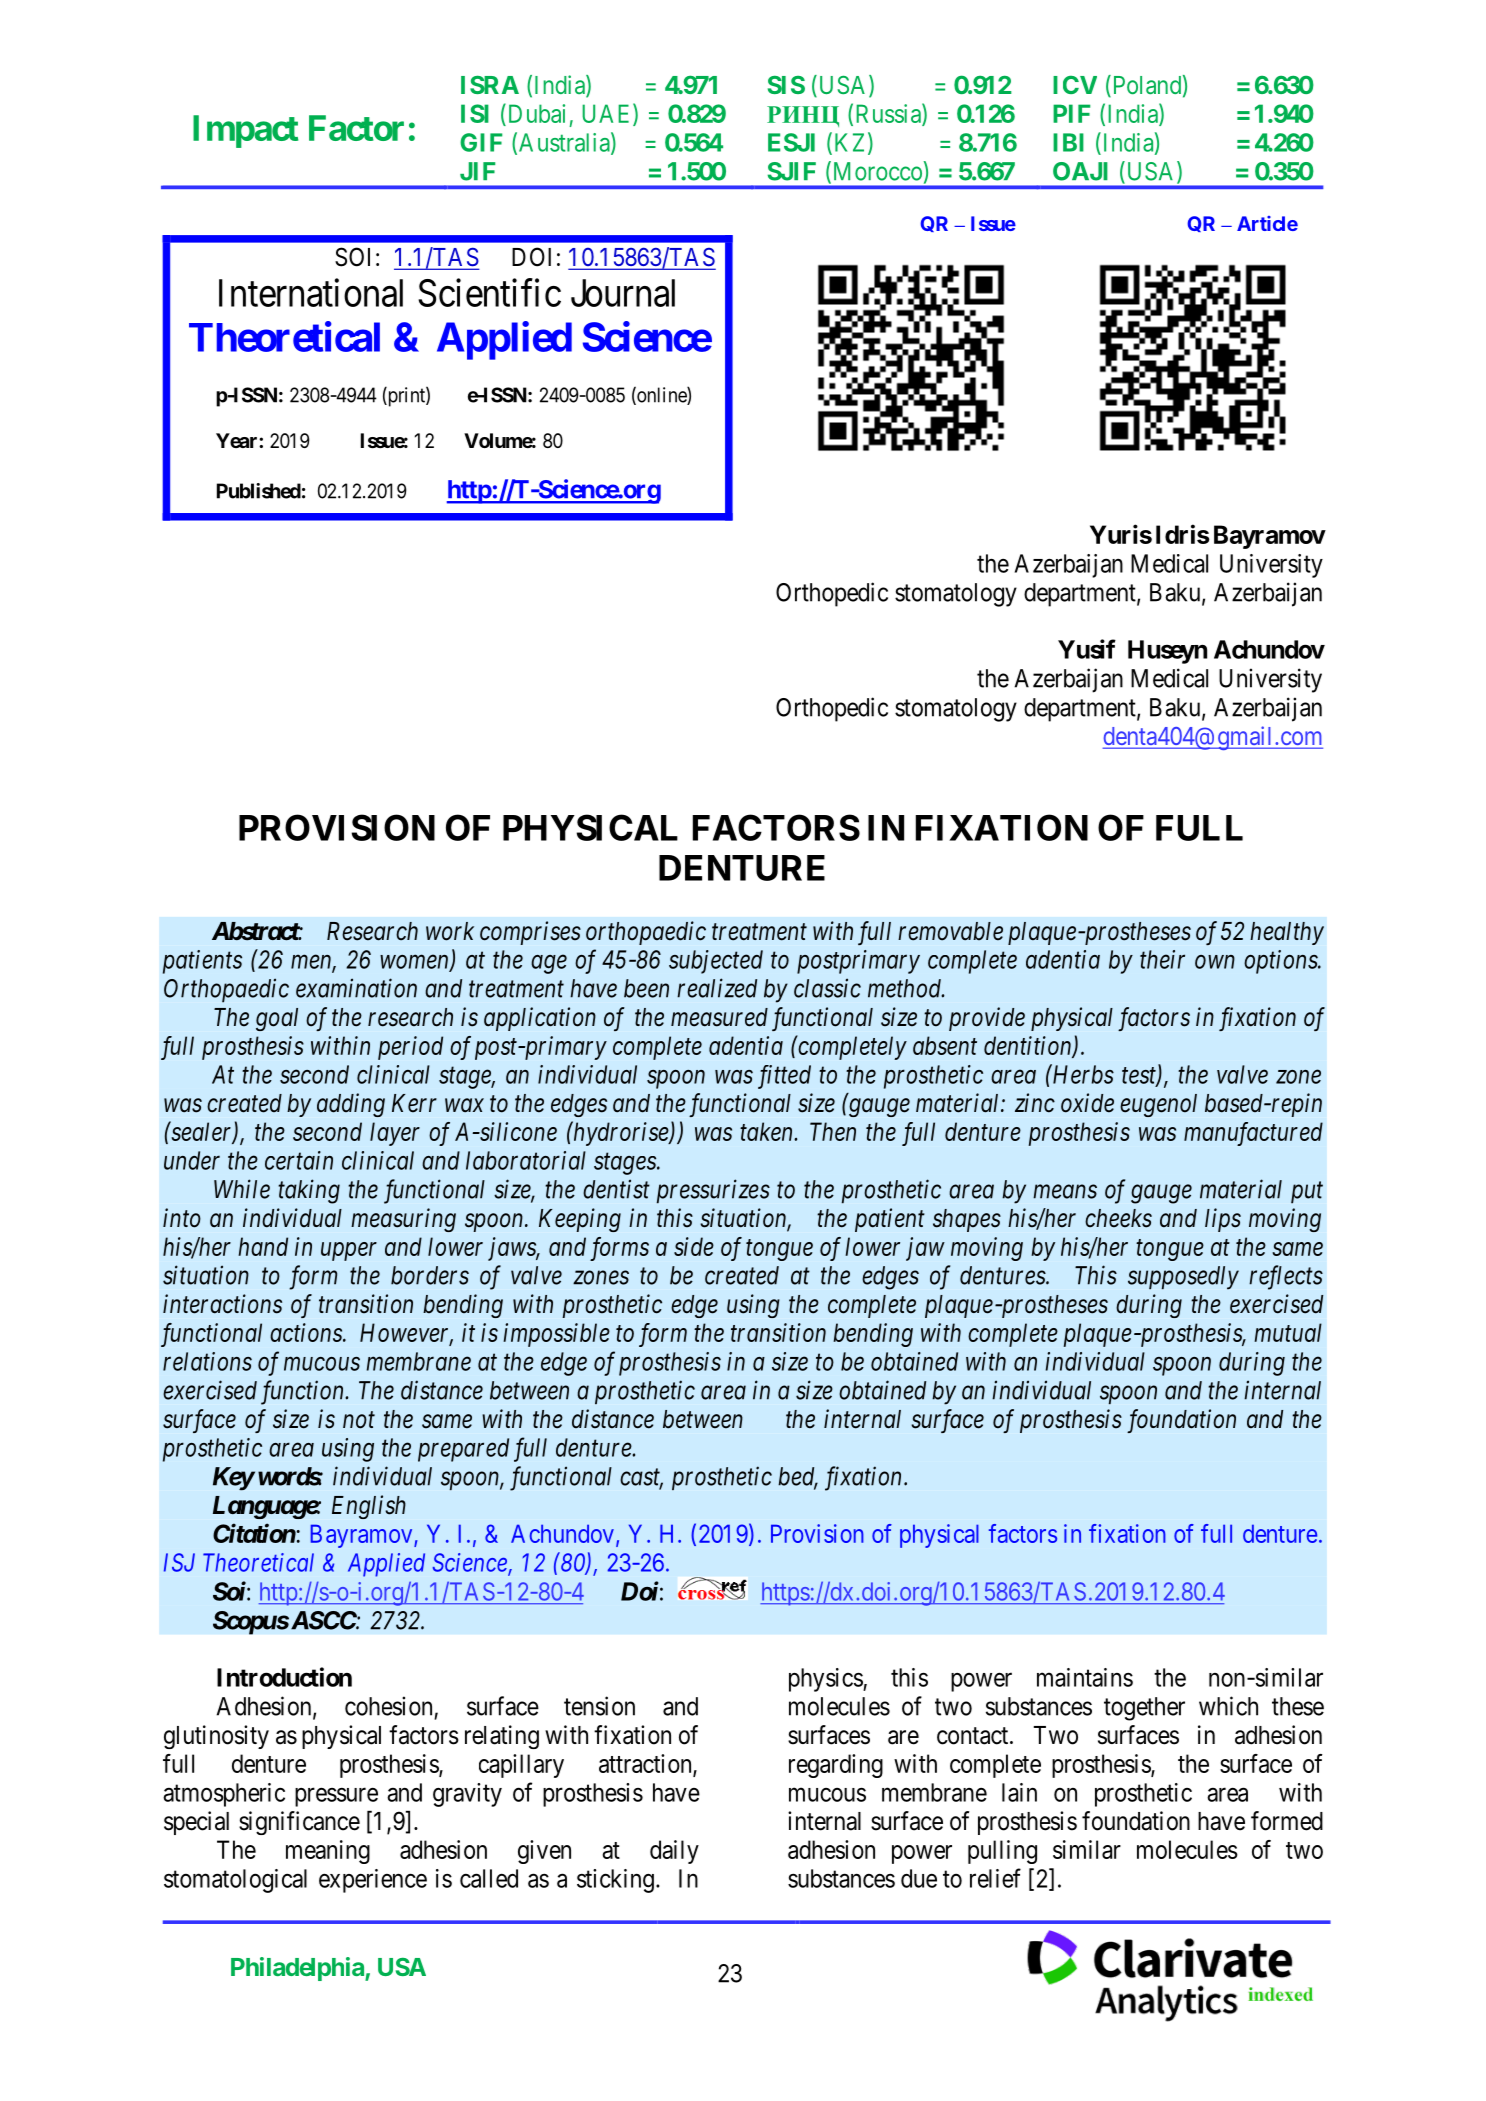  What do you see at coordinates (674, 1852) in the page?
I see `daily` at bounding box center [674, 1852].
